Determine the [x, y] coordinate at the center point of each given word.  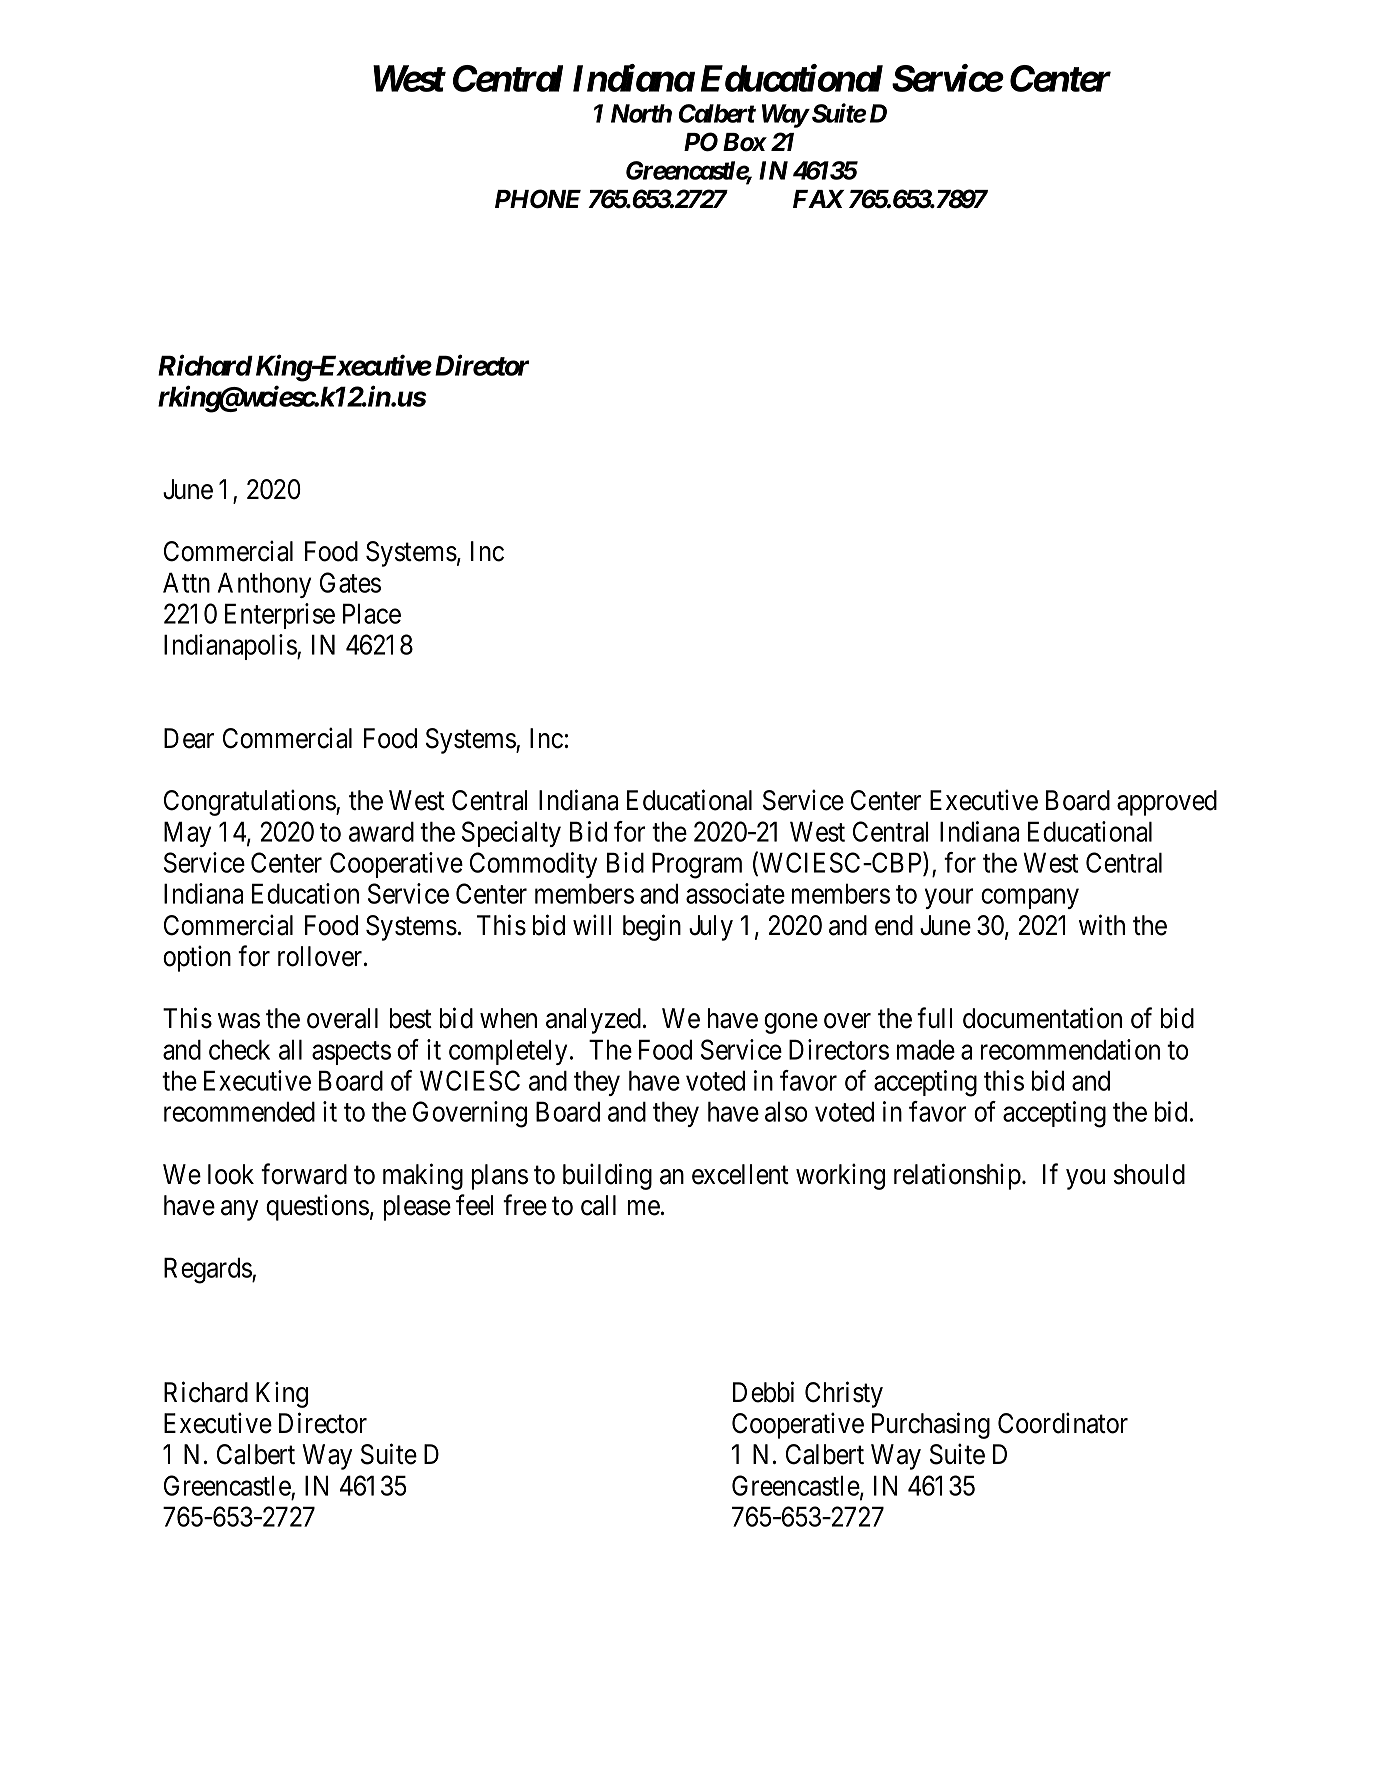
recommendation [1070, 1049]
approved [1167, 803]
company [1030, 899]
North [641, 113]
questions [317, 1207]
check [239, 1049]
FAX [818, 199]
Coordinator [1063, 1423]
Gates [350, 582]
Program [697, 865]
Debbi [763, 1392]
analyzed [593, 1021]
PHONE [538, 199]
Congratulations [250, 803]
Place [372, 613]
